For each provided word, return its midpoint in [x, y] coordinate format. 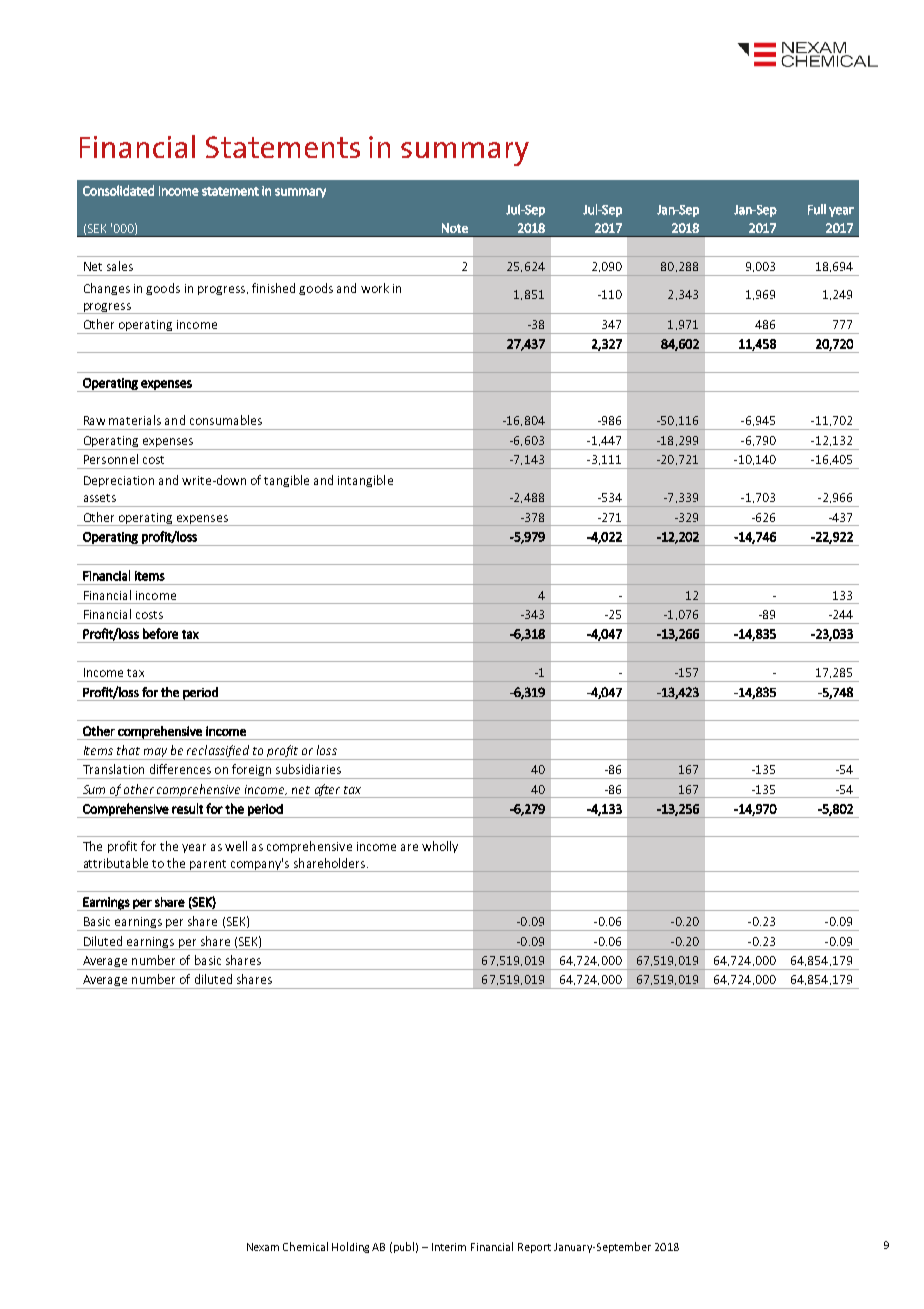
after [327, 791]
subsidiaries [308, 769]
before [160, 633]
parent [208, 866]
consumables [226, 420]
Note [455, 228]
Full [817, 209]
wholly [440, 847]
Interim [449, 1247]
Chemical [305, 1246]
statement [230, 191]
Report [534, 1248]
